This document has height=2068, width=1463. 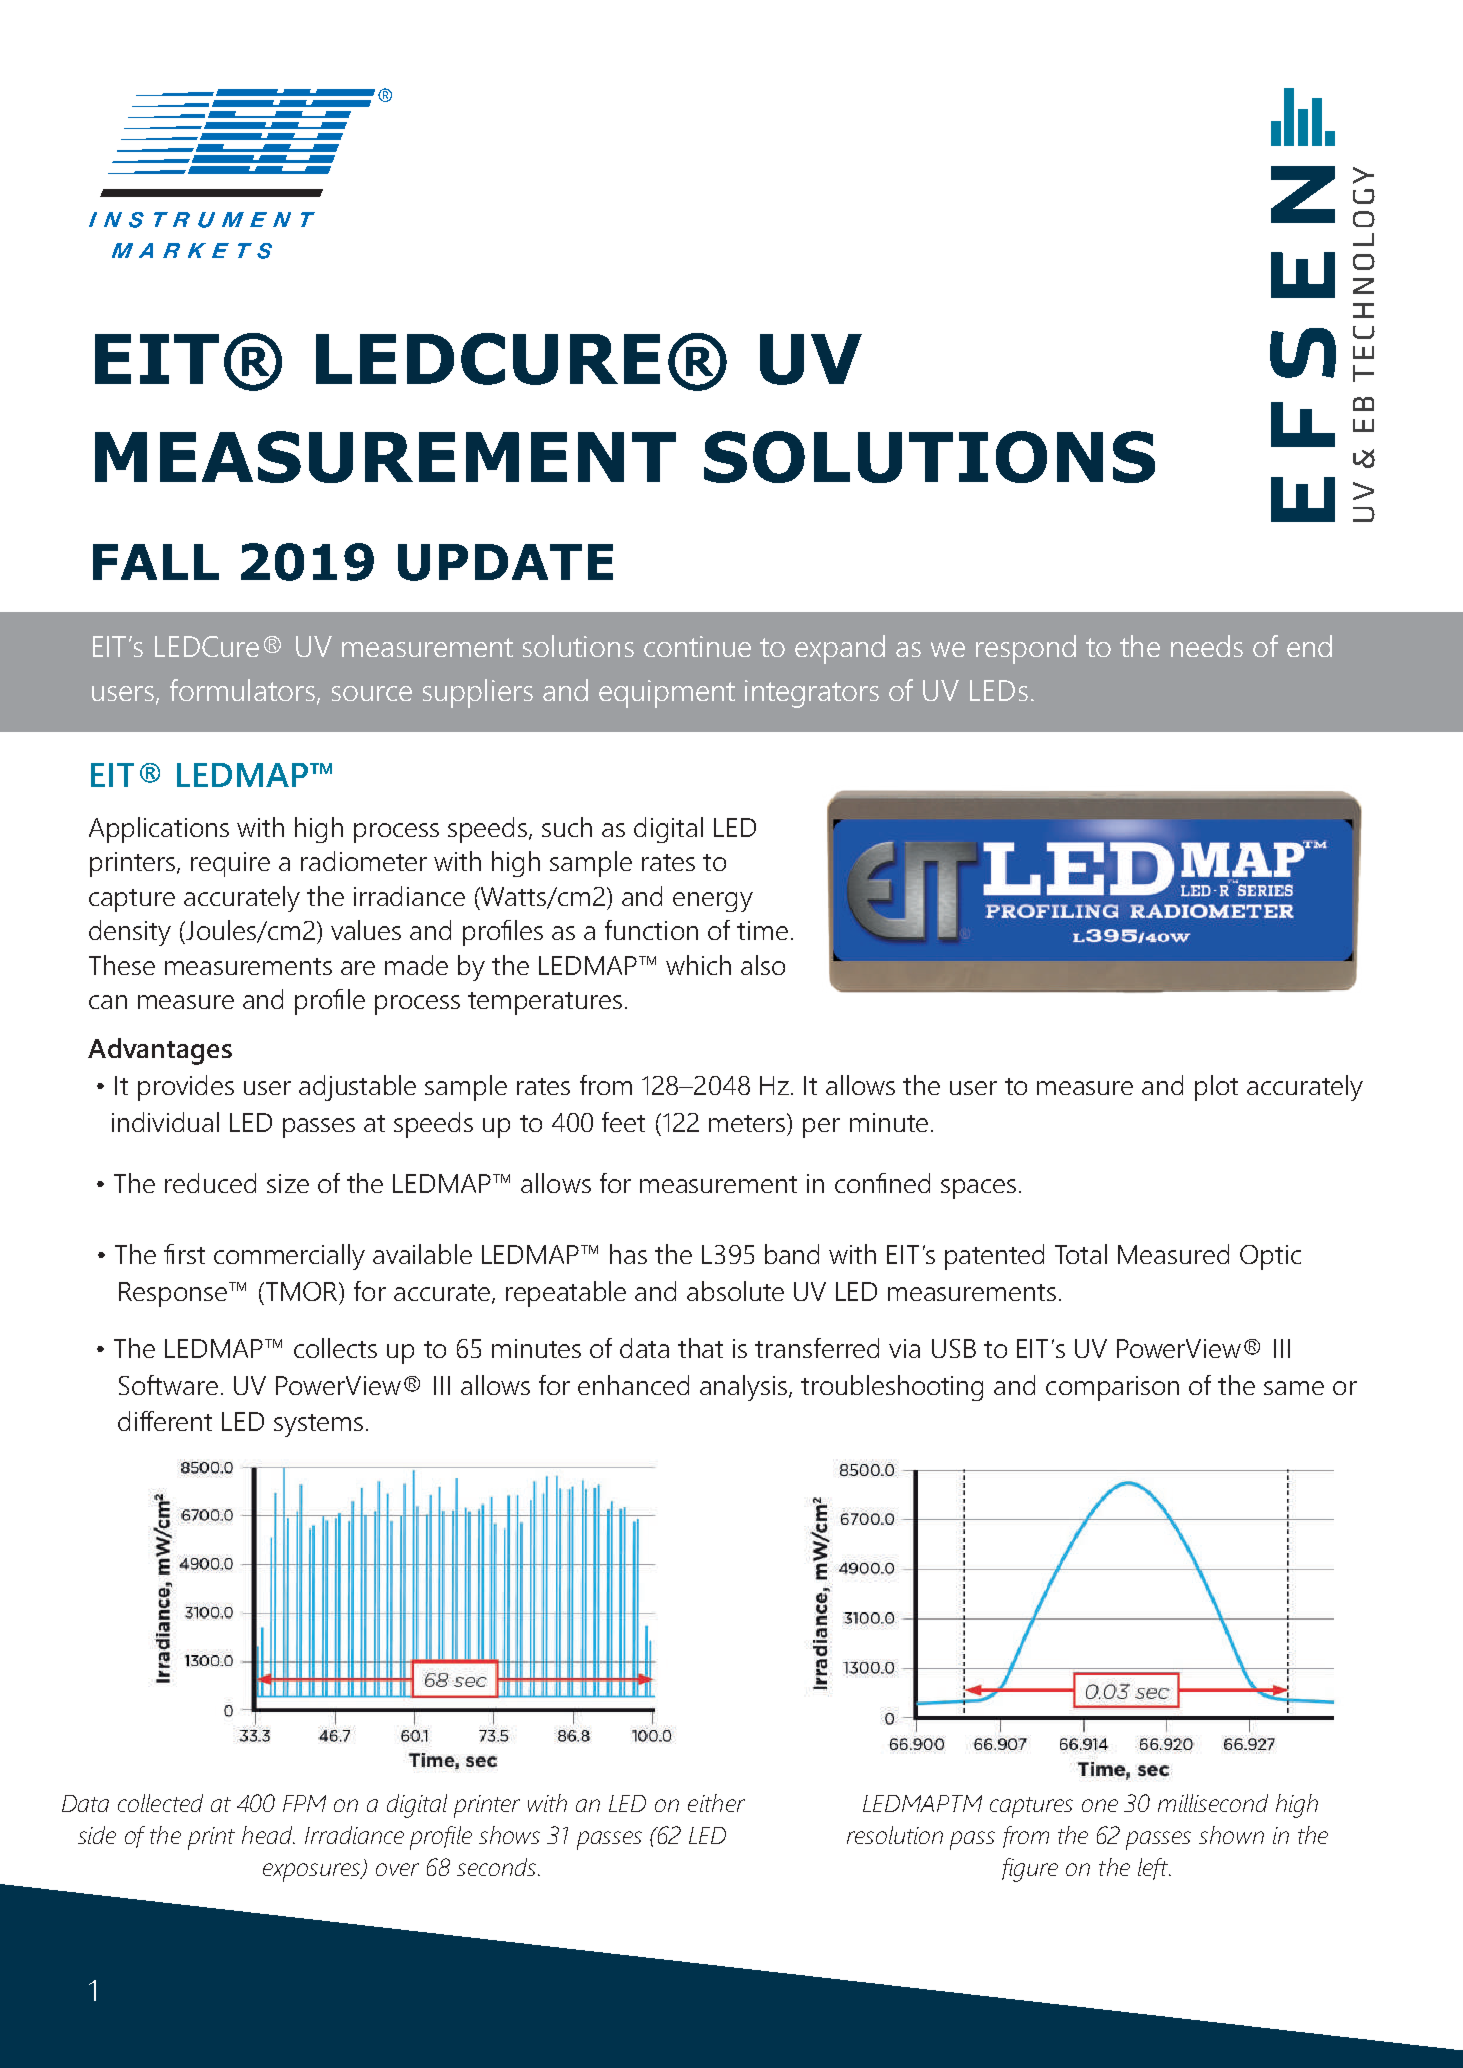 I want to click on plot, so click(x=1216, y=1088).
